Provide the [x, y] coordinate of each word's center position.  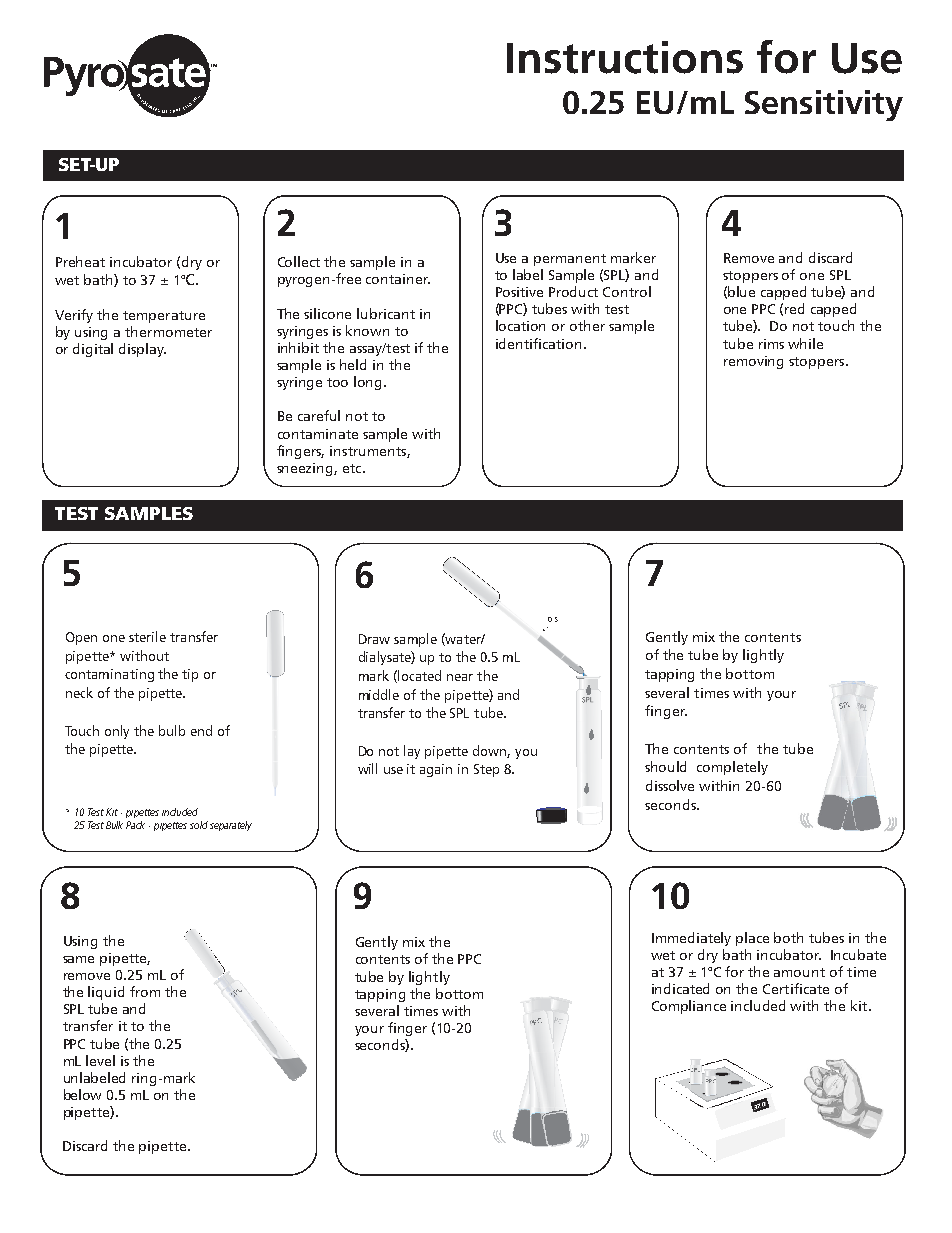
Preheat [80, 261]
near [460, 677]
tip [190, 675]
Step [486, 770]
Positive [519, 292]
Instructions [625, 57]
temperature [164, 317]
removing [753, 362]
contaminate [318, 434]
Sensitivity [824, 105]
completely [732, 768]
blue [741, 291]
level [100, 1060]
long [369, 383]
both [788, 937]
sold [199, 825]
